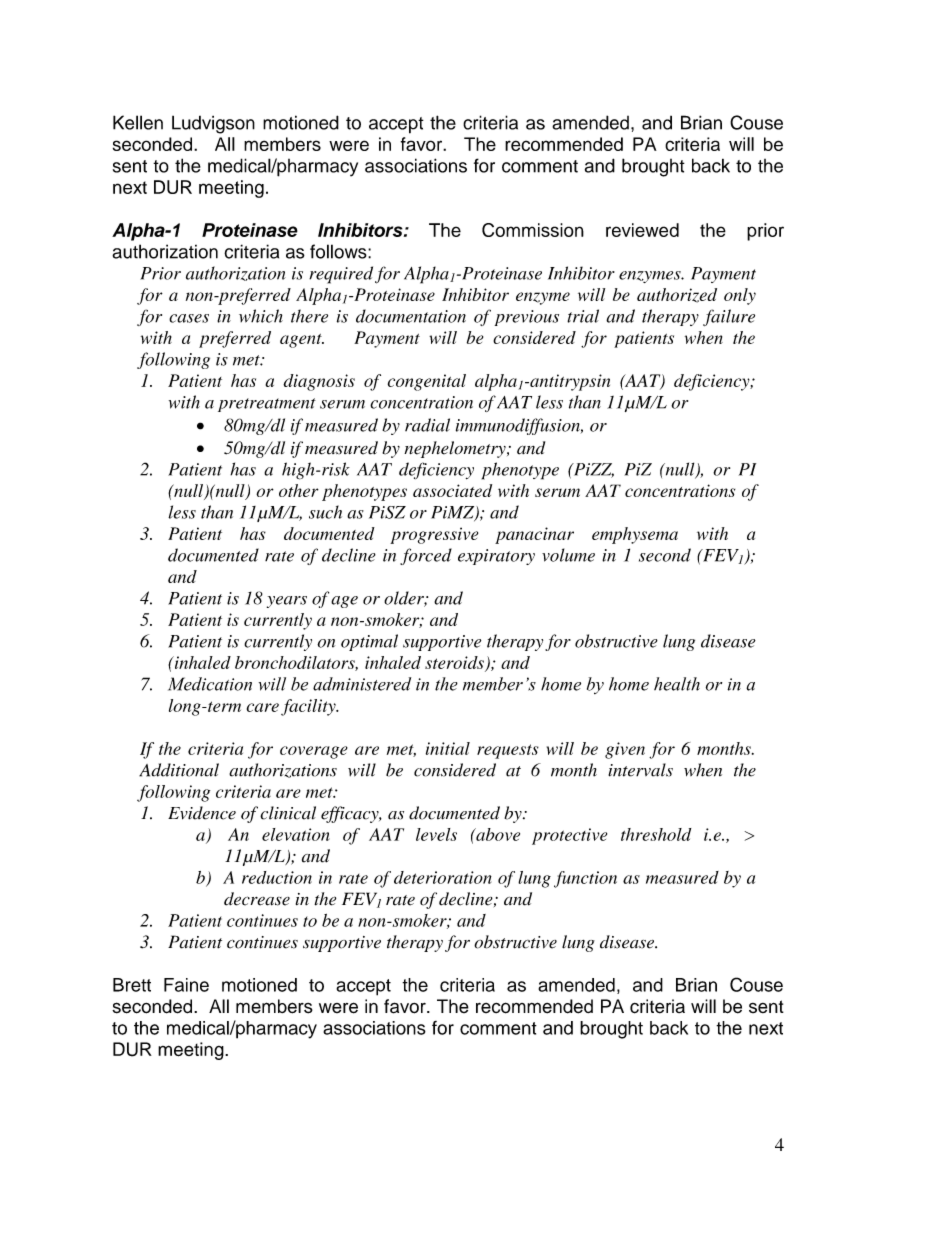 The width and height of the page is (952, 1233). I want to click on Brett, so click(132, 985).
